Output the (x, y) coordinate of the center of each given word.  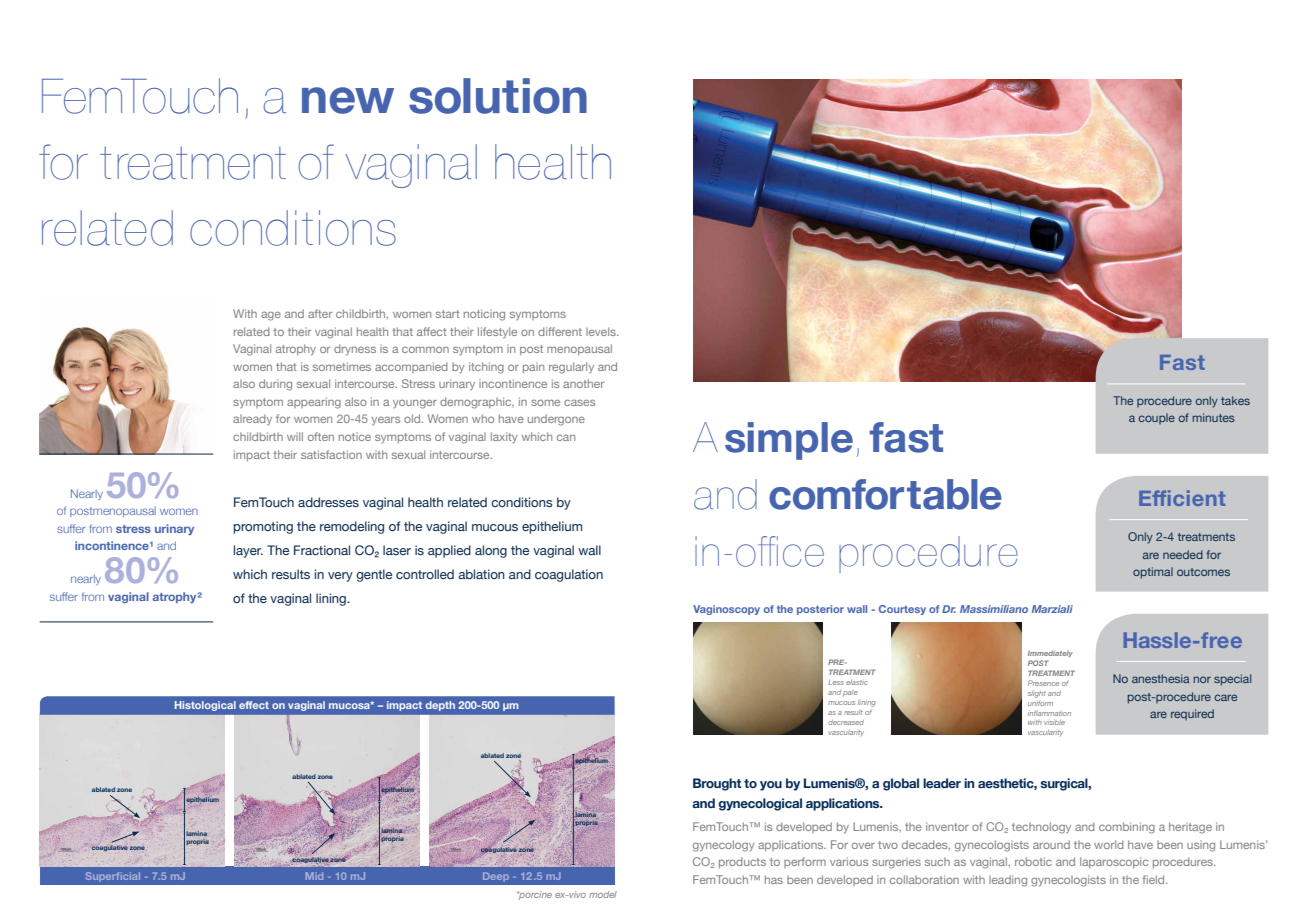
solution (498, 96)
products (742, 862)
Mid (314, 876)
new (348, 100)
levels (602, 331)
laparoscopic (1114, 862)
